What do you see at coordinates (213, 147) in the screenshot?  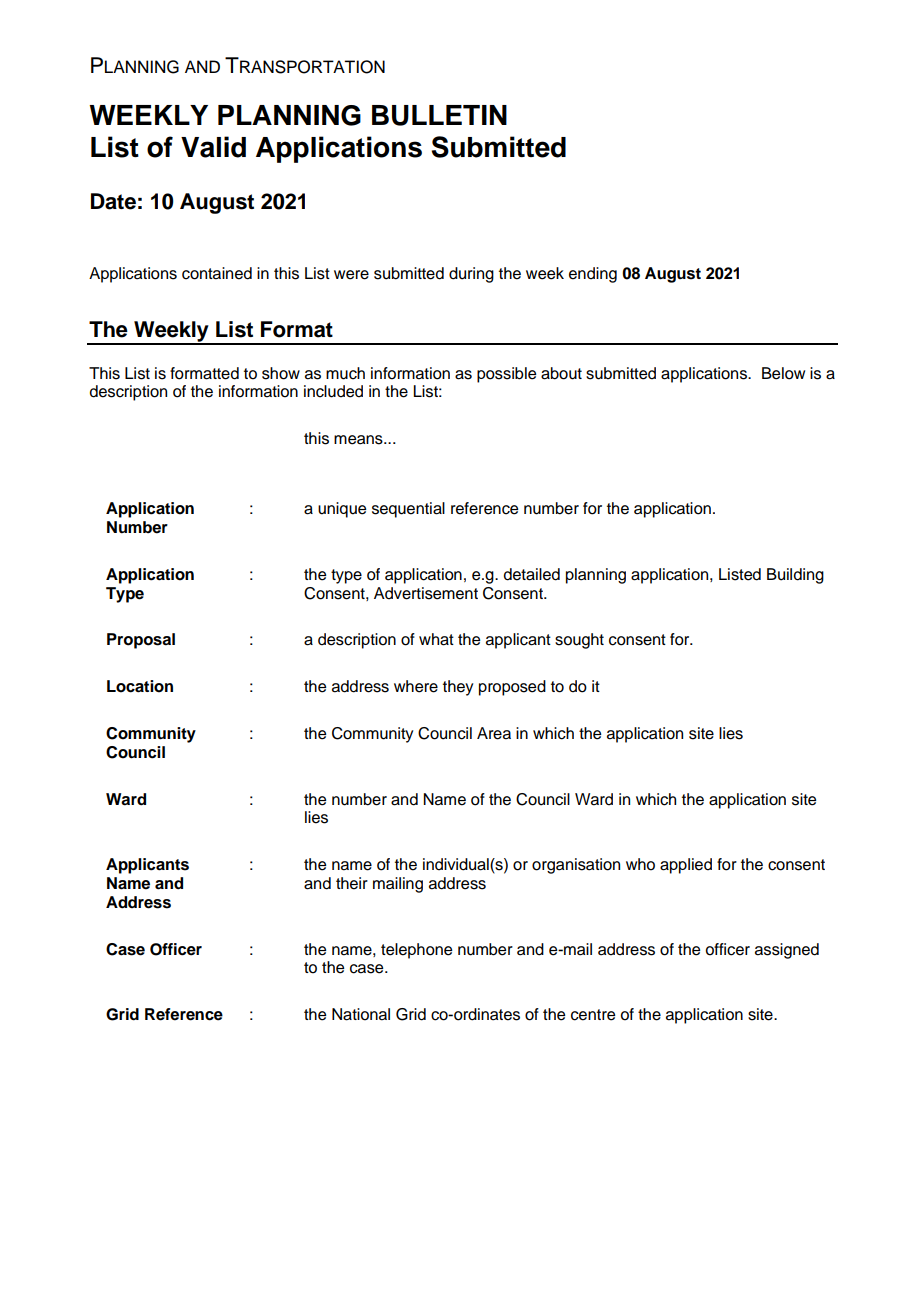 I see `Valid` at bounding box center [213, 147].
